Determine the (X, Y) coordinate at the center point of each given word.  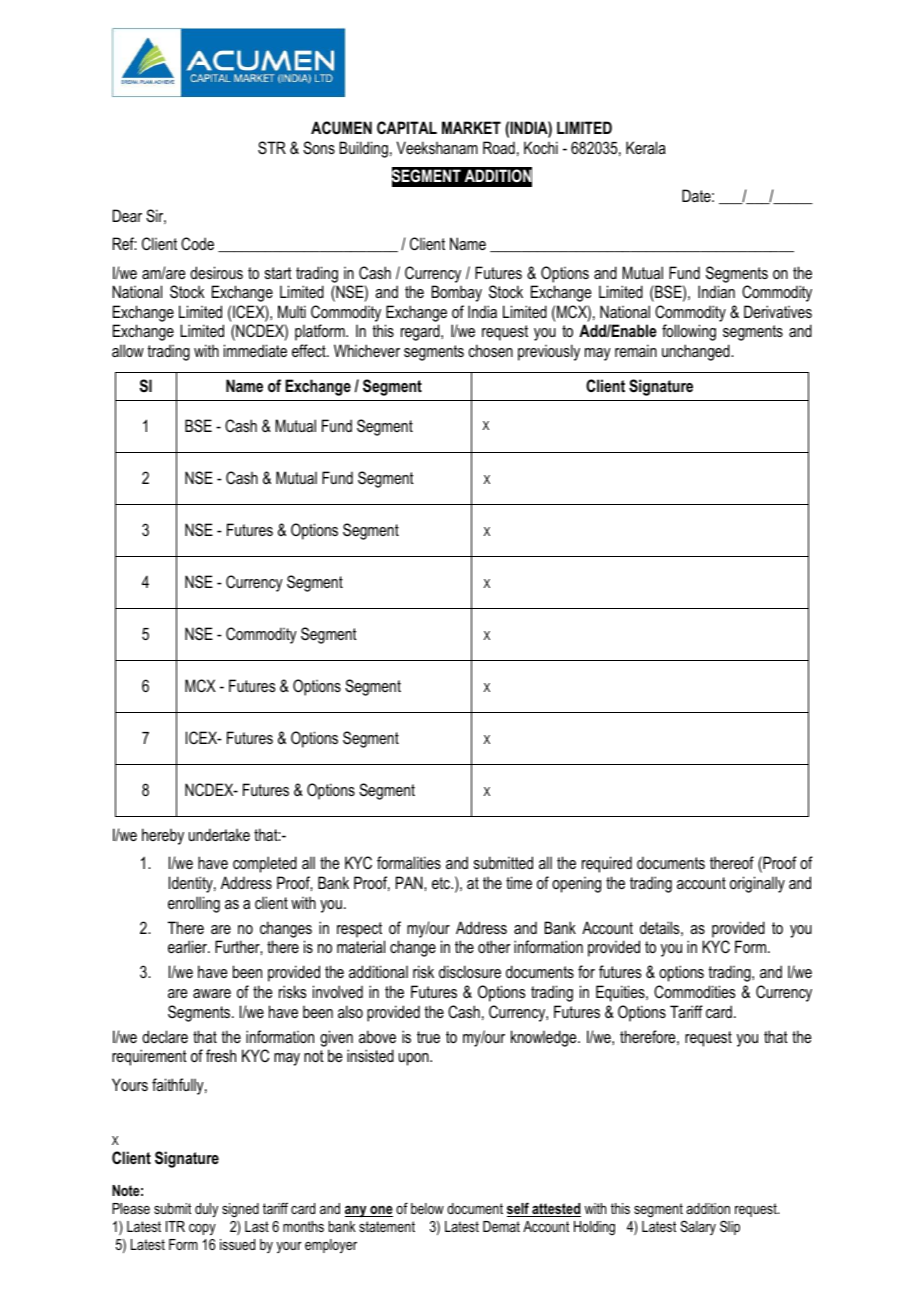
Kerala (646, 147)
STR (272, 148)
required (607, 864)
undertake (219, 834)
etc (442, 883)
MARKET (471, 127)
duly (206, 1210)
